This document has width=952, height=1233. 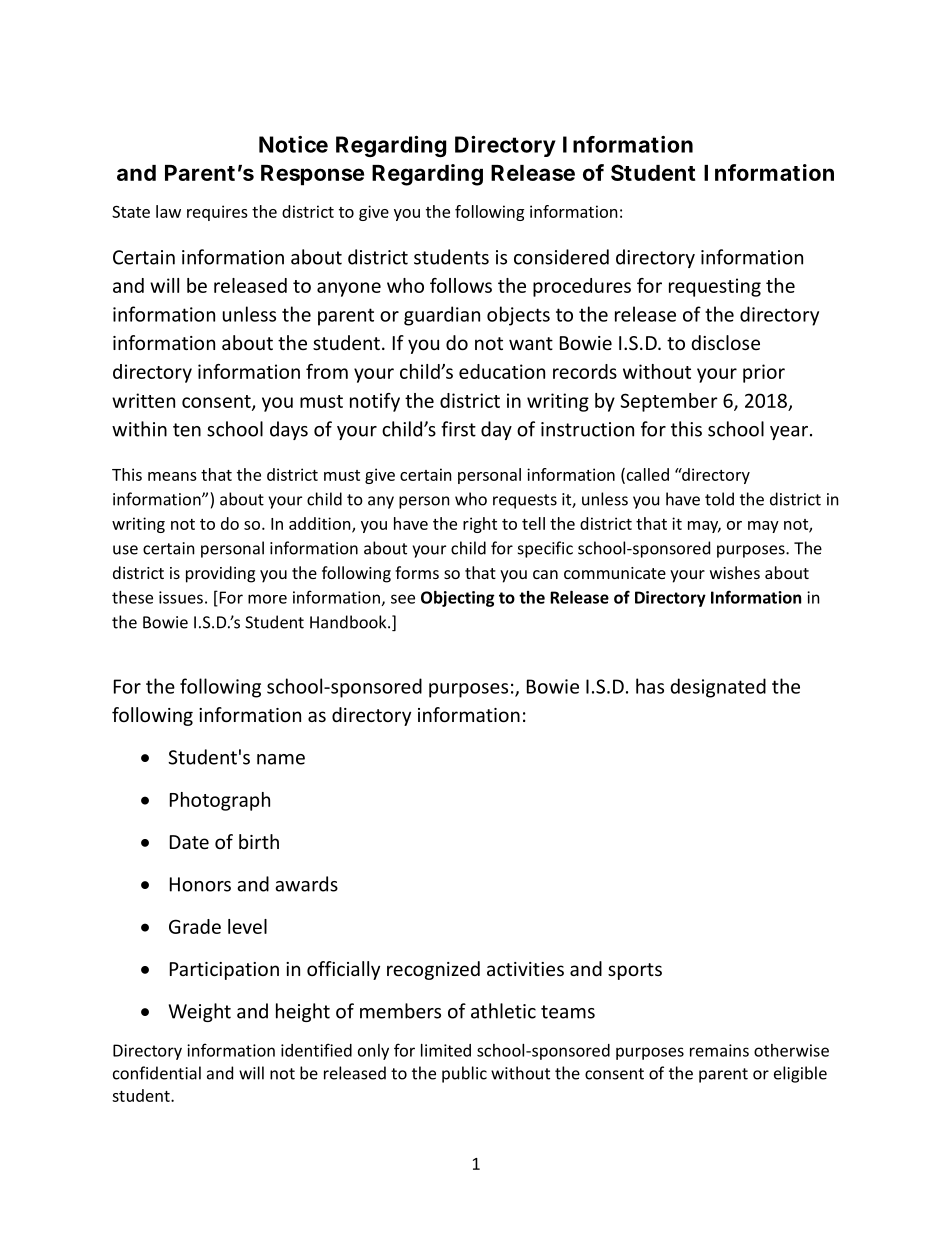 What do you see at coordinates (181, 597) in the document?
I see `issues` at bounding box center [181, 597].
